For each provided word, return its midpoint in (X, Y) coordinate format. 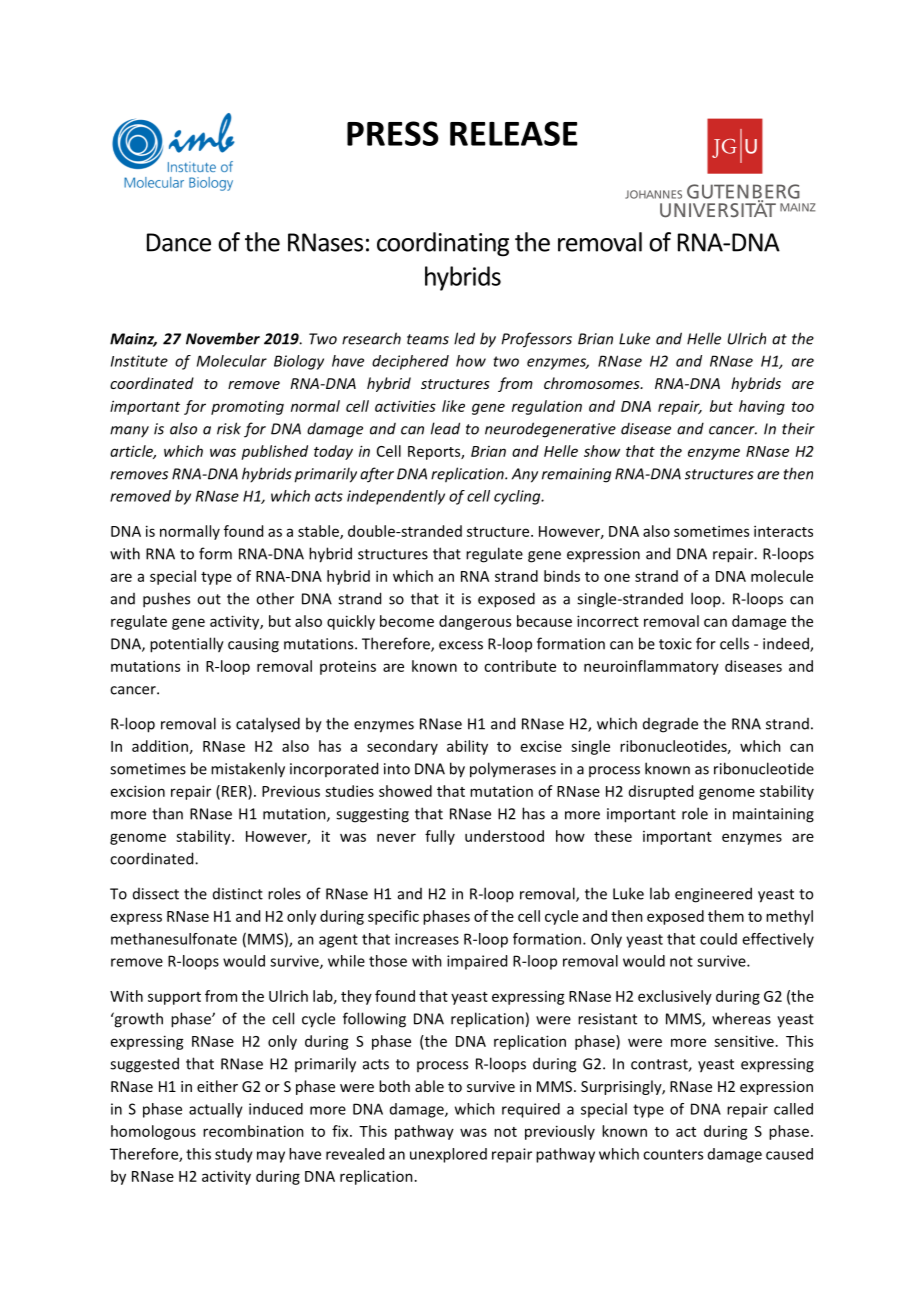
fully (440, 837)
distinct (238, 894)
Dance (179, 242)
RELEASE (514, 133)
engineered (713, 895)
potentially (187, 645)
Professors (537, 340)
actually (216, 1110)
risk (229, 428)
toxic (675, 644)
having (762, 407)
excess (461, 645)
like (453, 406)
